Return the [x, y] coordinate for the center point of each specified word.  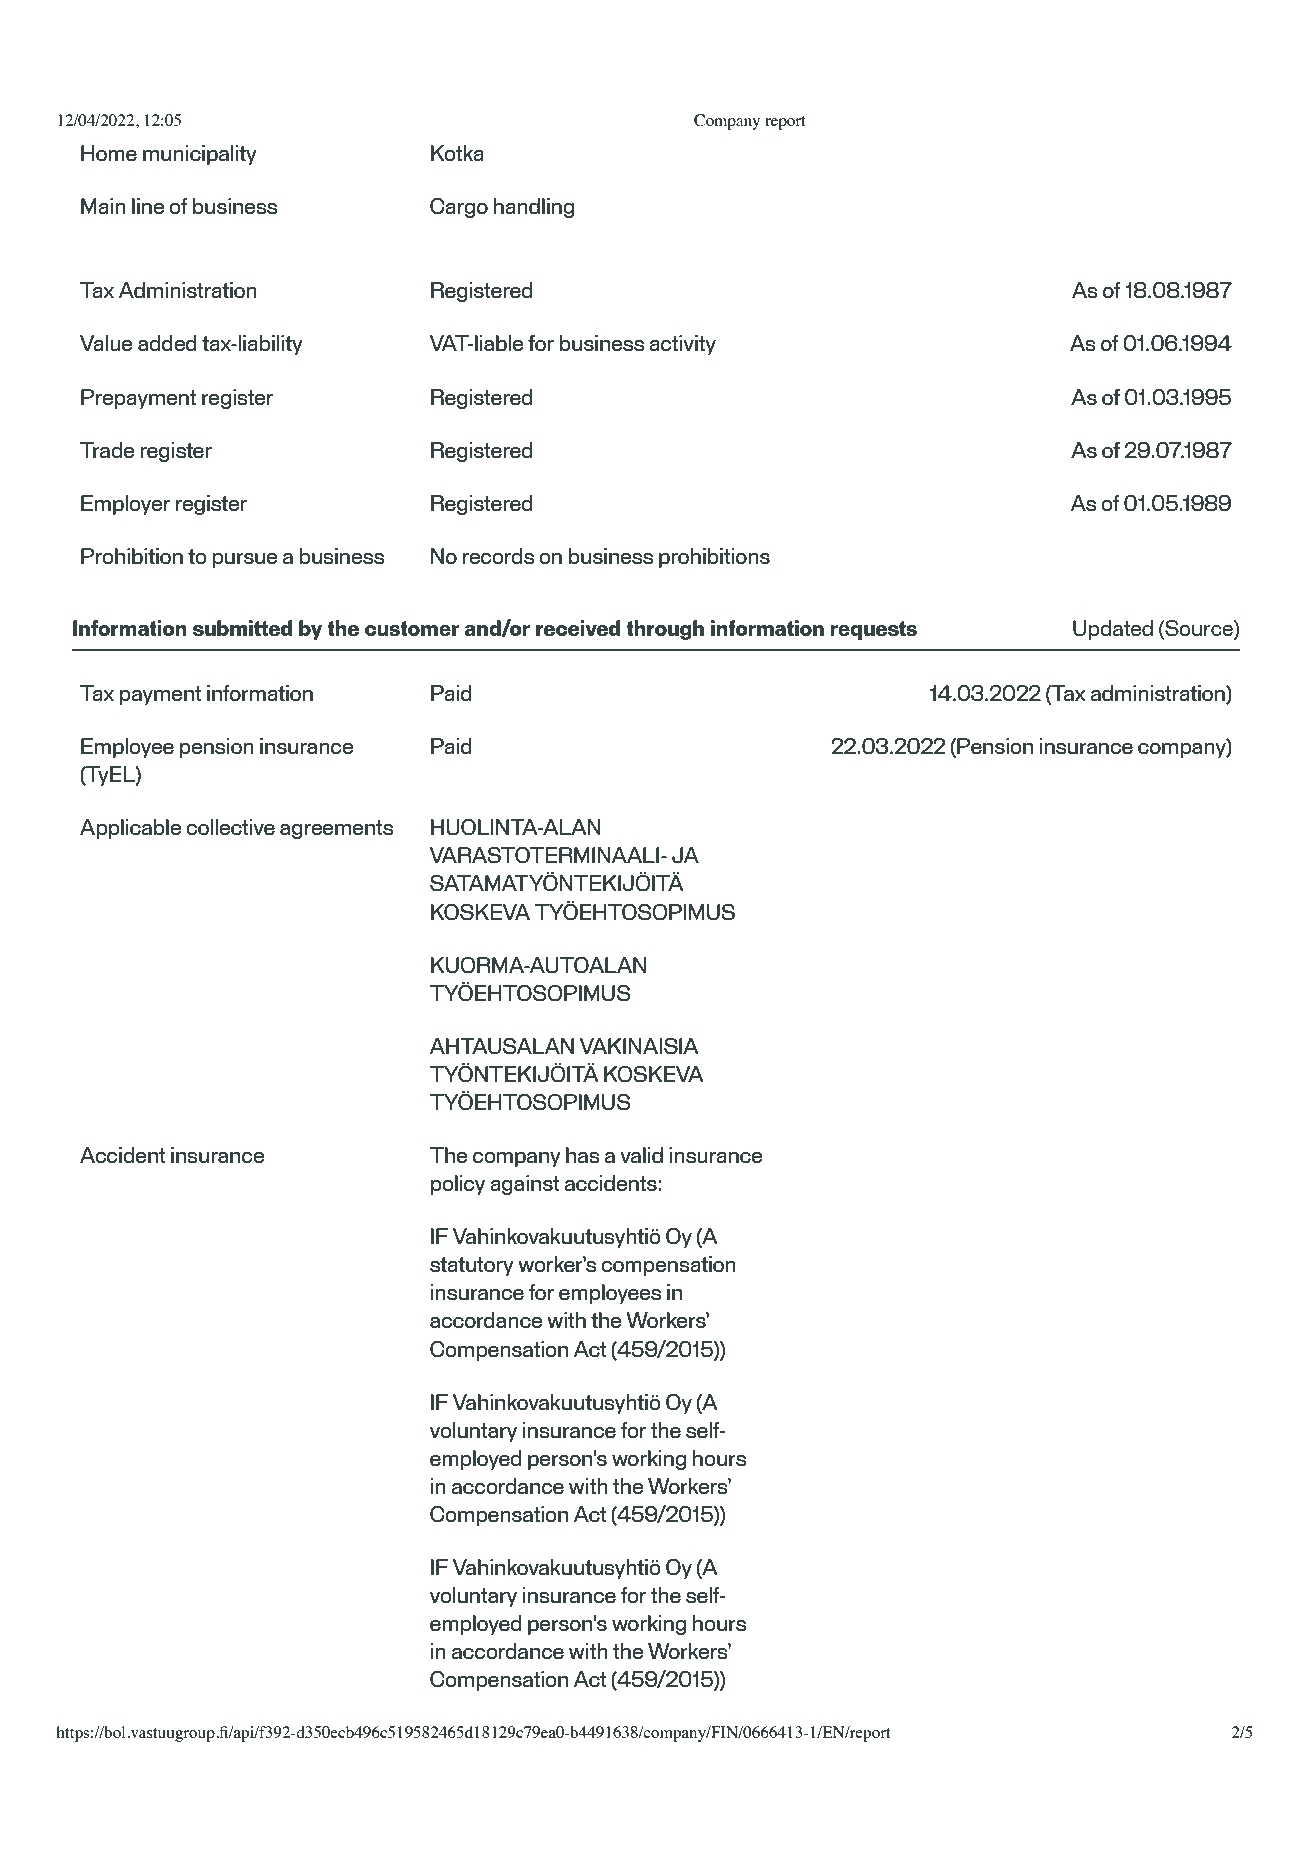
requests [873, 630]
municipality [200, 155]
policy [458, 1185]
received [578, 628]
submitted [242, 628]
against [525, 1185]
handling [534, 208]
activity [682, 345]
